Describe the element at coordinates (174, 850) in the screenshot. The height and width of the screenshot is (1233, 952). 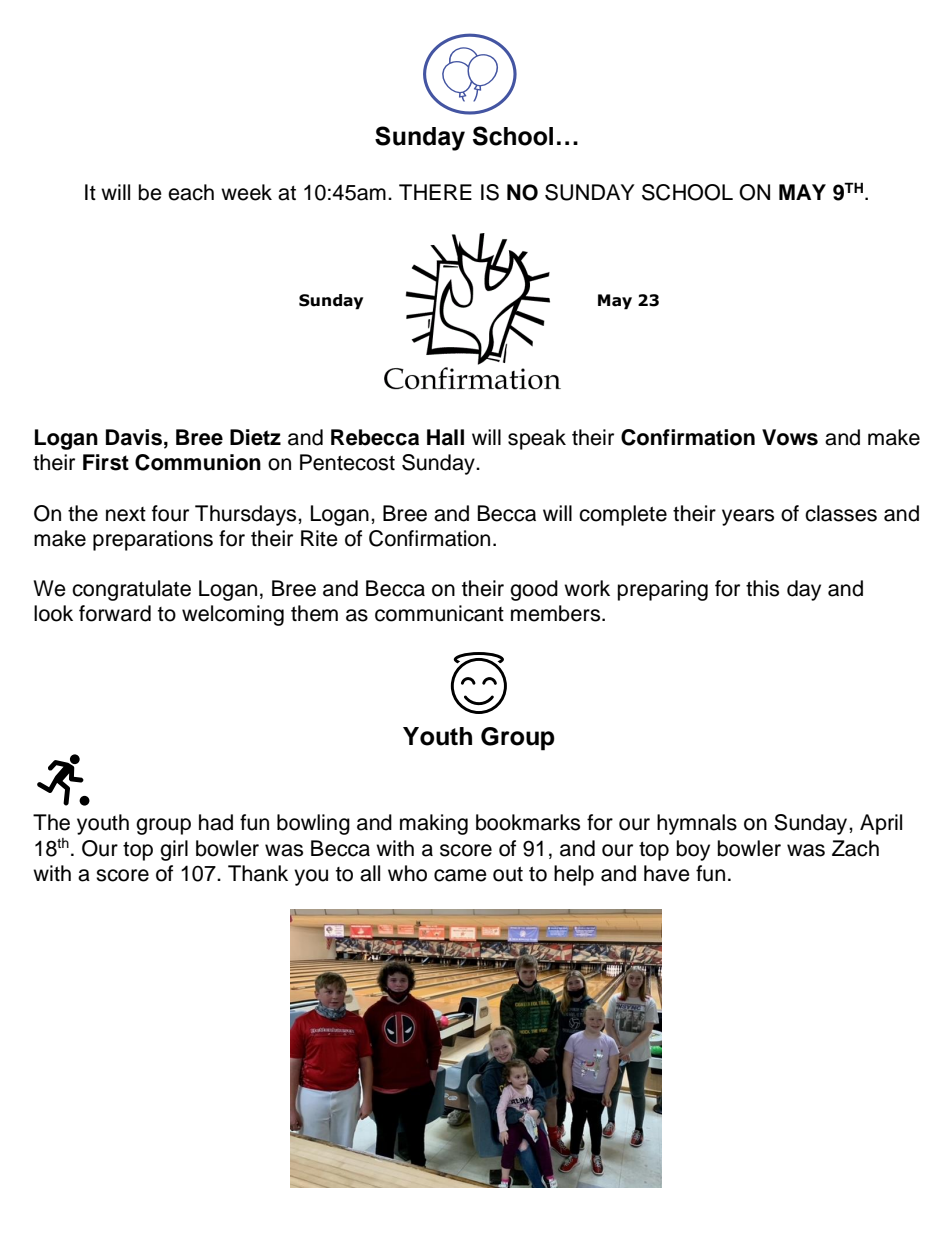
I see `girl` at that location.
